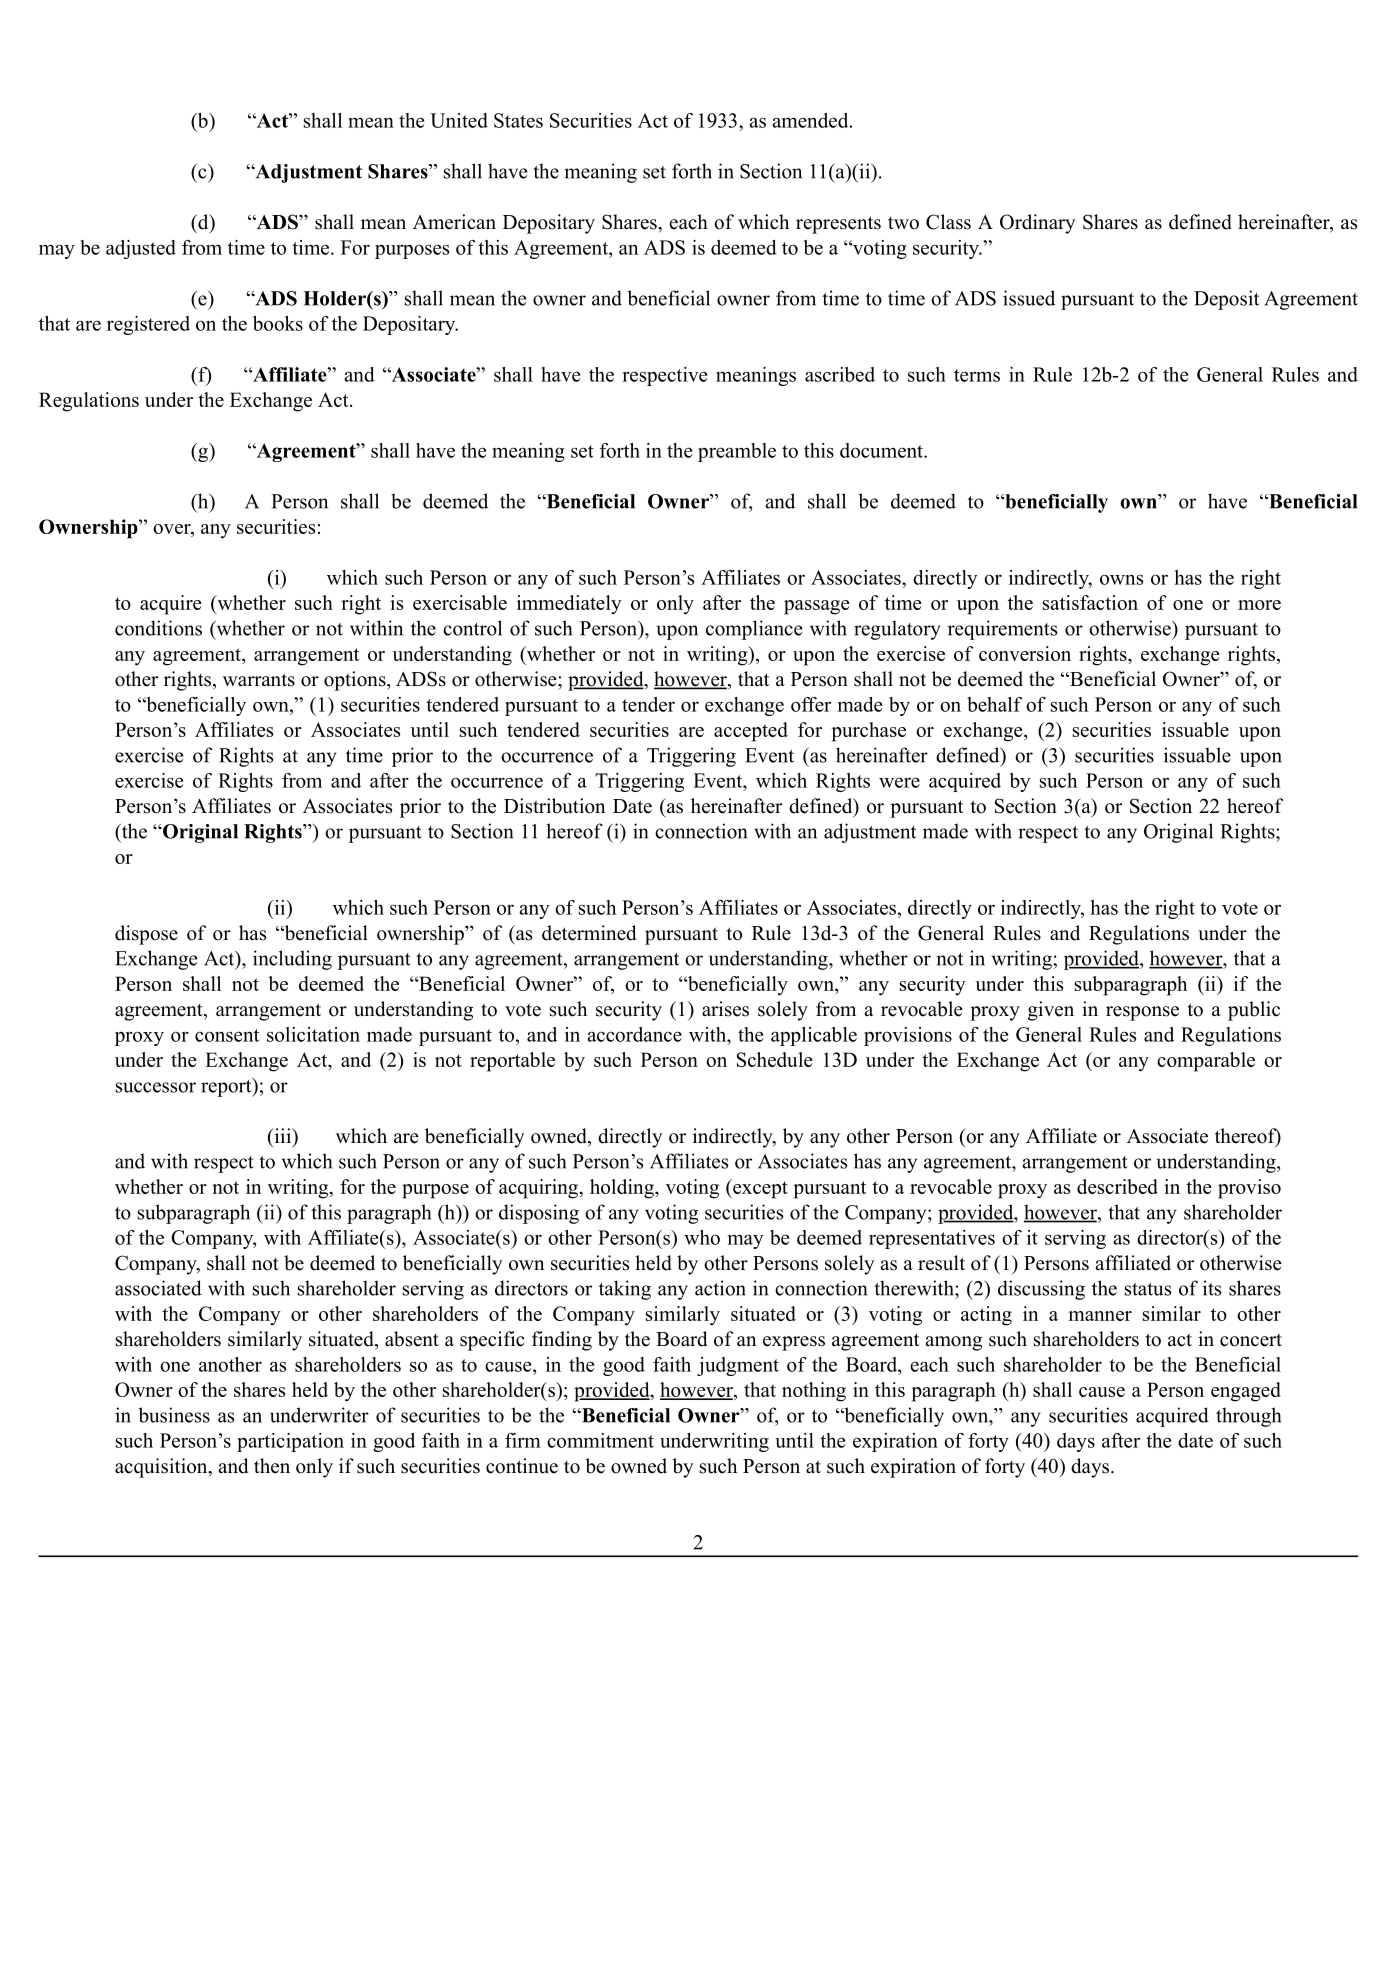  What do you see at coordinates (1121, 579) in the screenshot?
I see `owns` at bounding box center [1121, 579].
